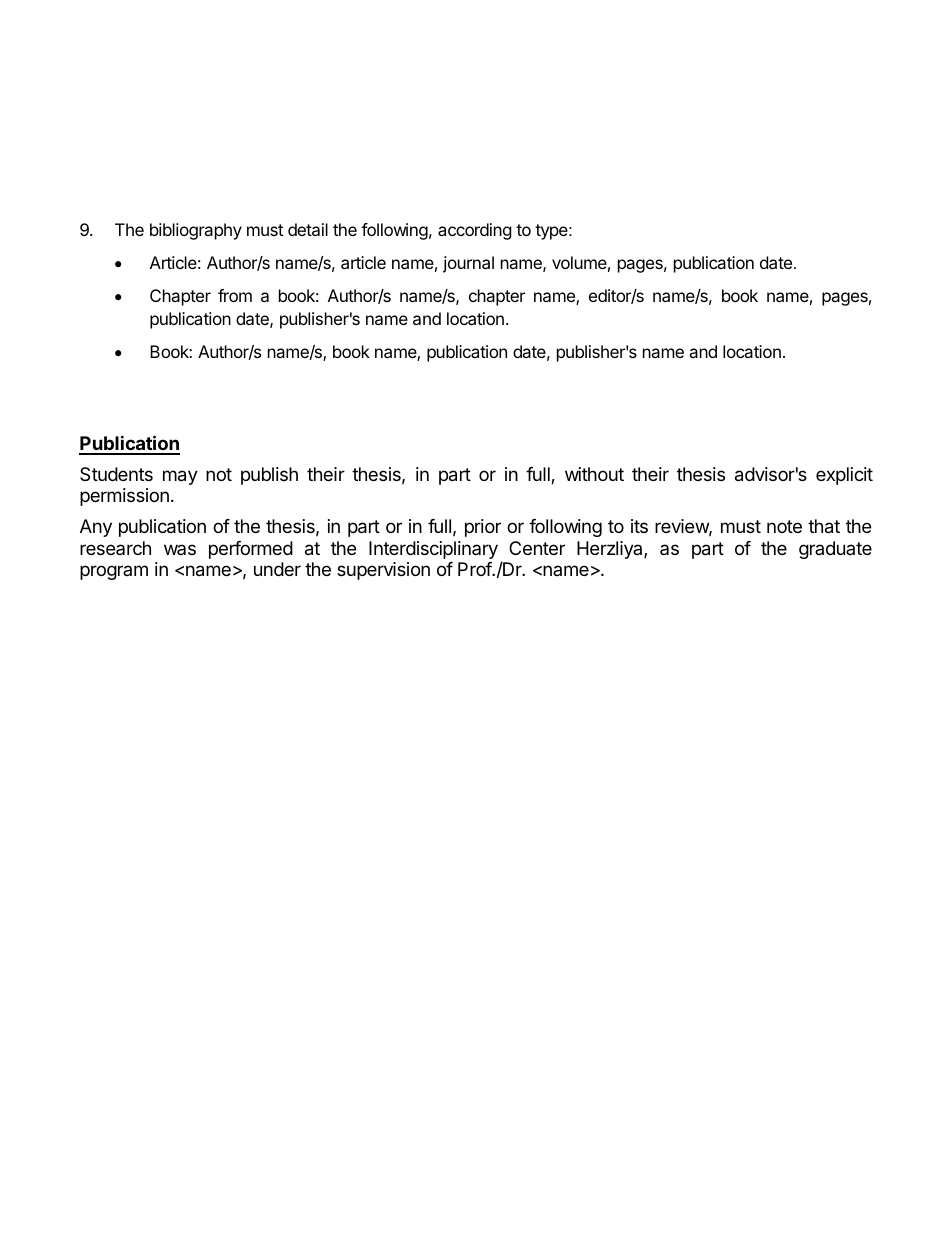 This screenshot has width=952, height=1233. Describe the element at coordinates (594, 474) in the screenshot. I see `without` at that location.
